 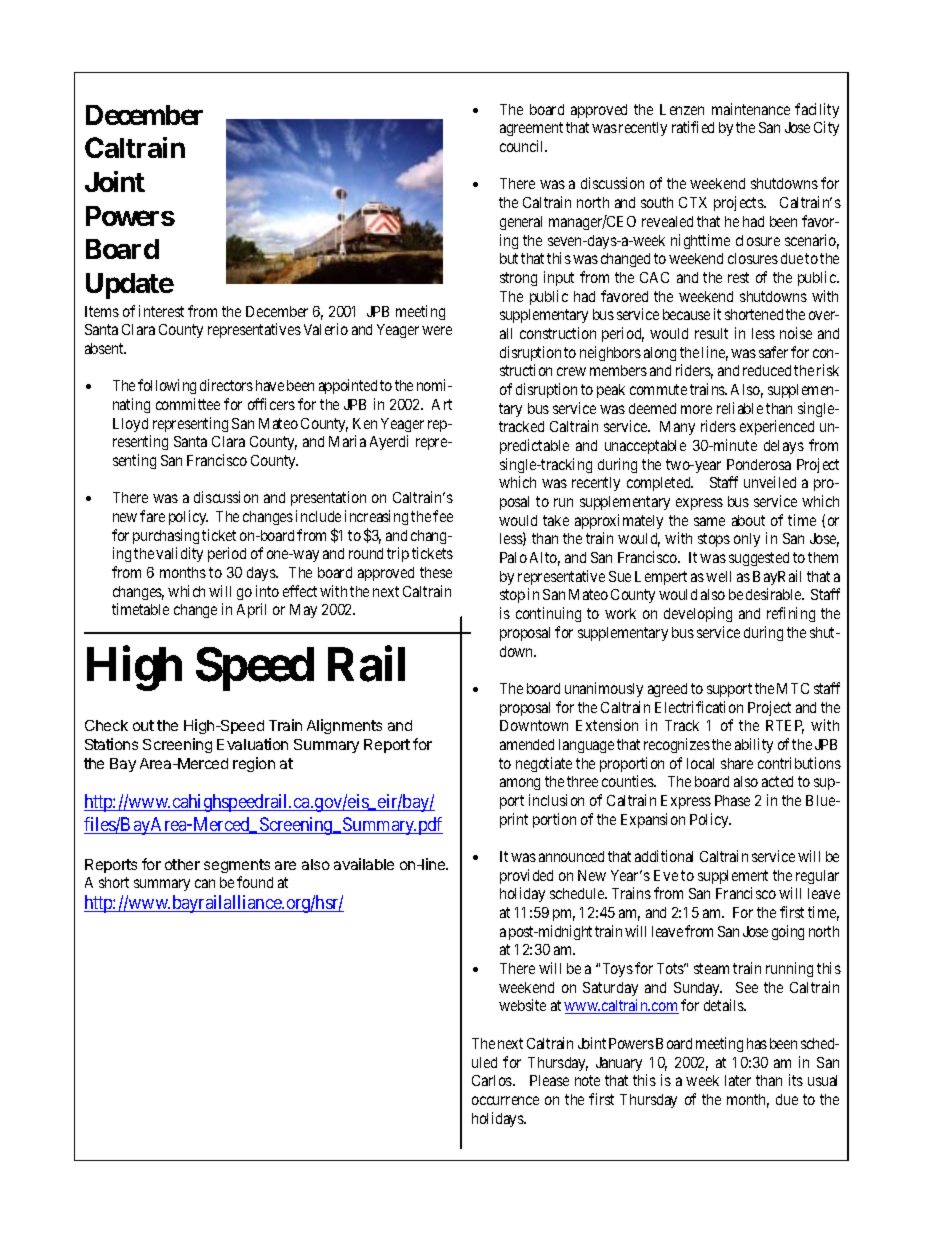 I want to click on amended, so click(x=527, y=744).
